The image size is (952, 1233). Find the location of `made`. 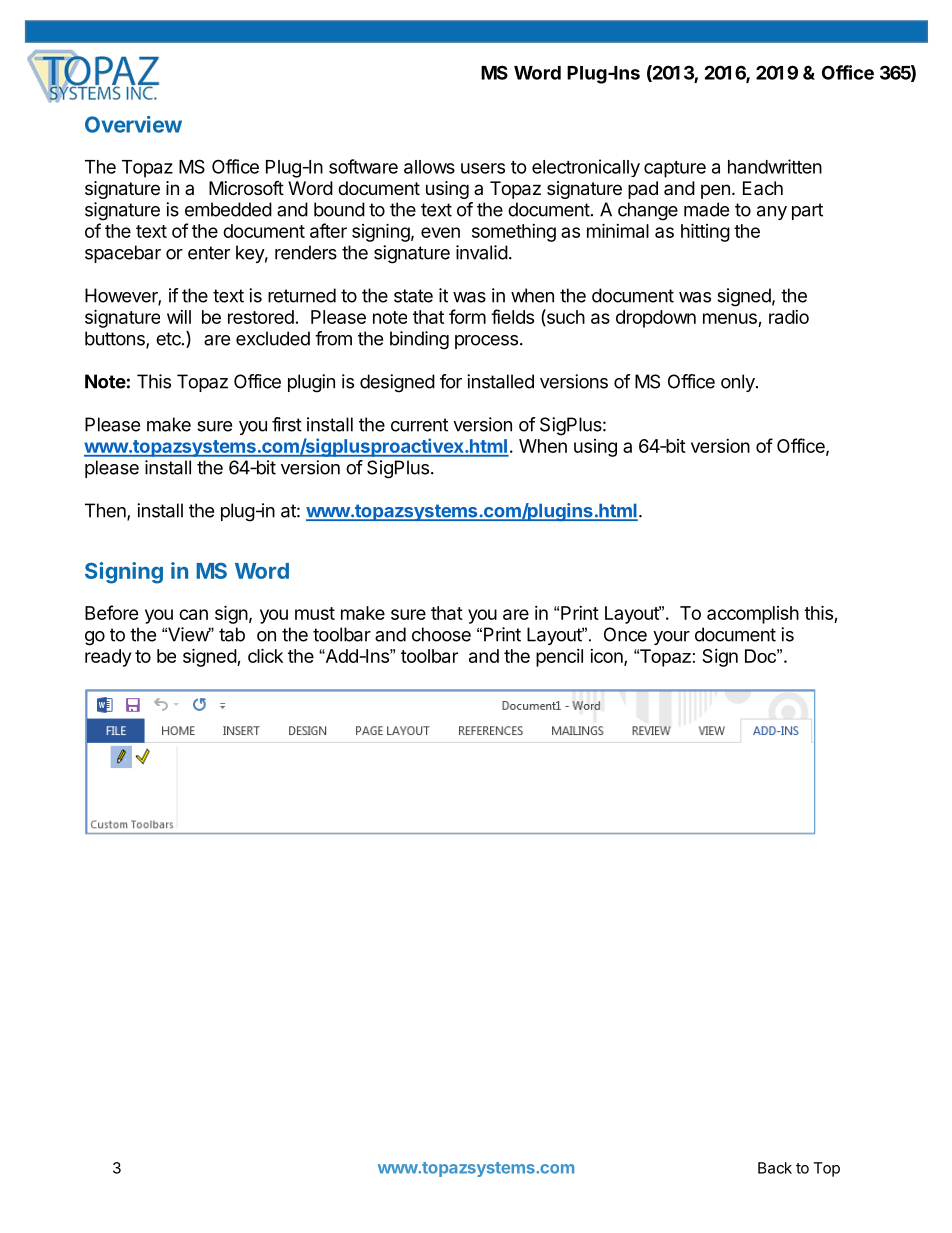

made is located at coordinates (706, 209).
